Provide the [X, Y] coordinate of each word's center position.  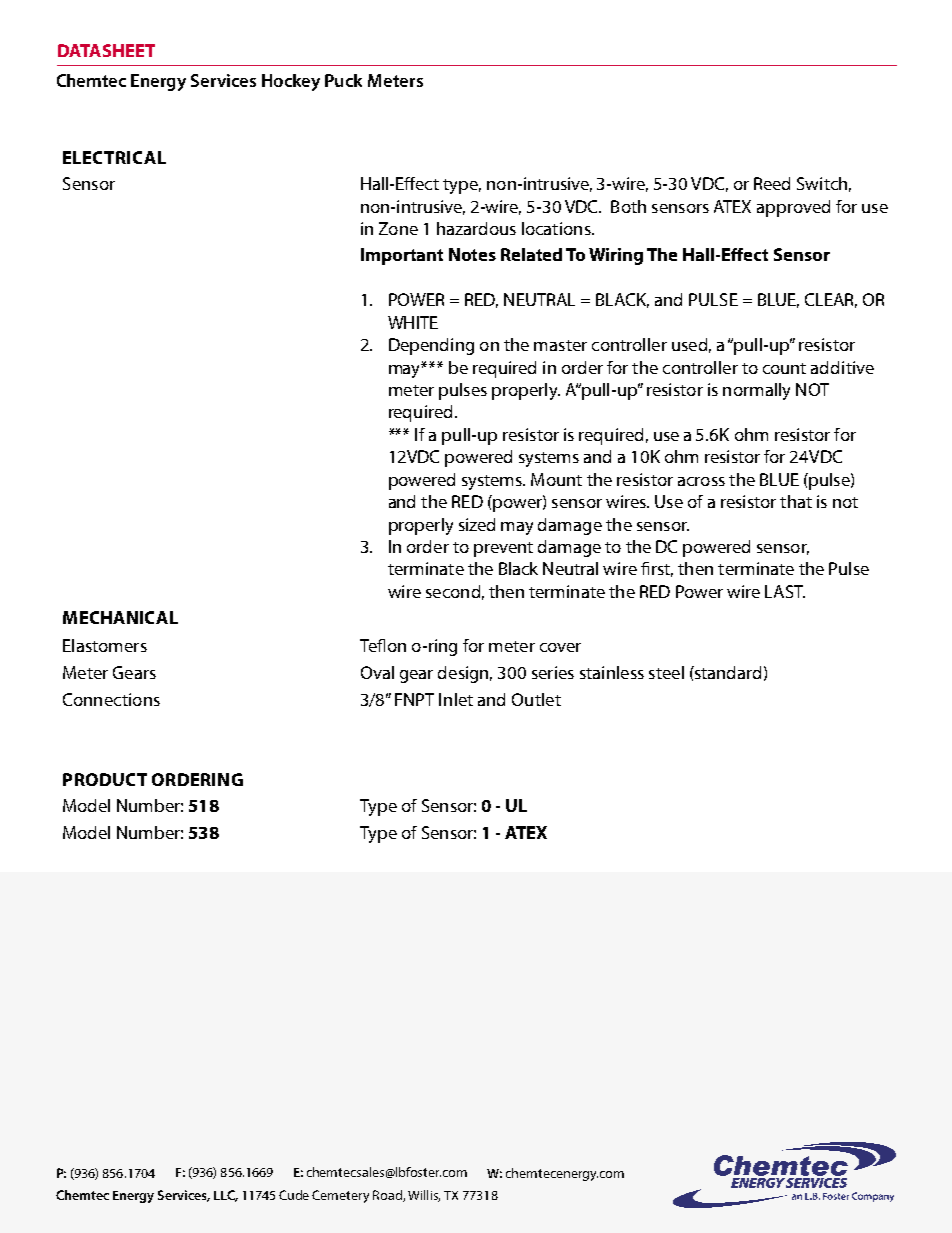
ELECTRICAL [114, 157]
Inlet [456, 699]
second [453, 591]
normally [756, 391]
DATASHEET [106, 50]
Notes [472, 254]
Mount [556, 479]
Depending [431, 346]
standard [727, 672]
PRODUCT [105, 779]
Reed [772, 183]
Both [628, 206]
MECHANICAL [120, 617]
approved [793, 208]
